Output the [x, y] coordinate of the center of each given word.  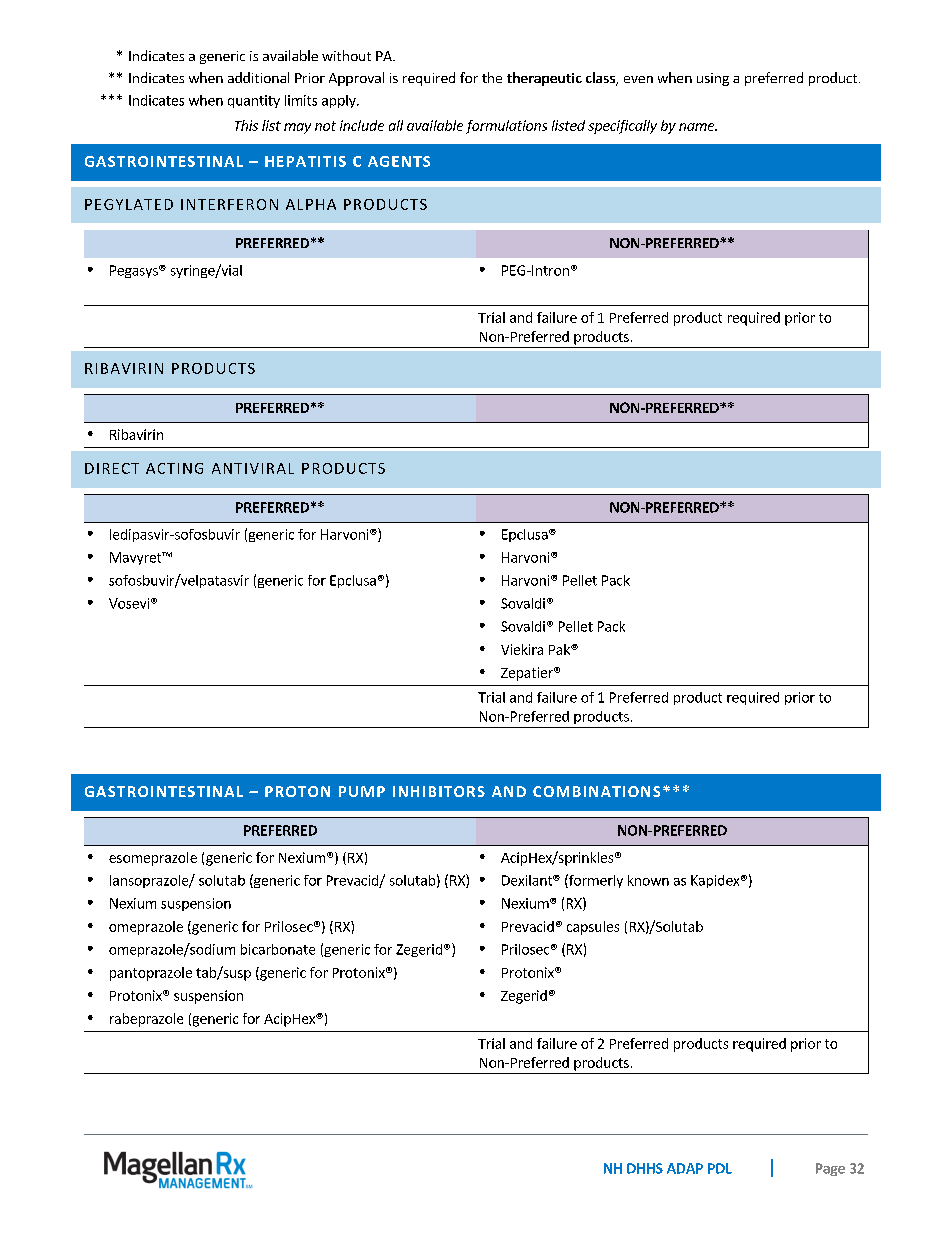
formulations [506, 127]
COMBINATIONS [596, 791]
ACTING [174, 468]
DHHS [645, 1168]
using [713, 79]
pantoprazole [151, 974]
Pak [560, 649]
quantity [254, 101]
